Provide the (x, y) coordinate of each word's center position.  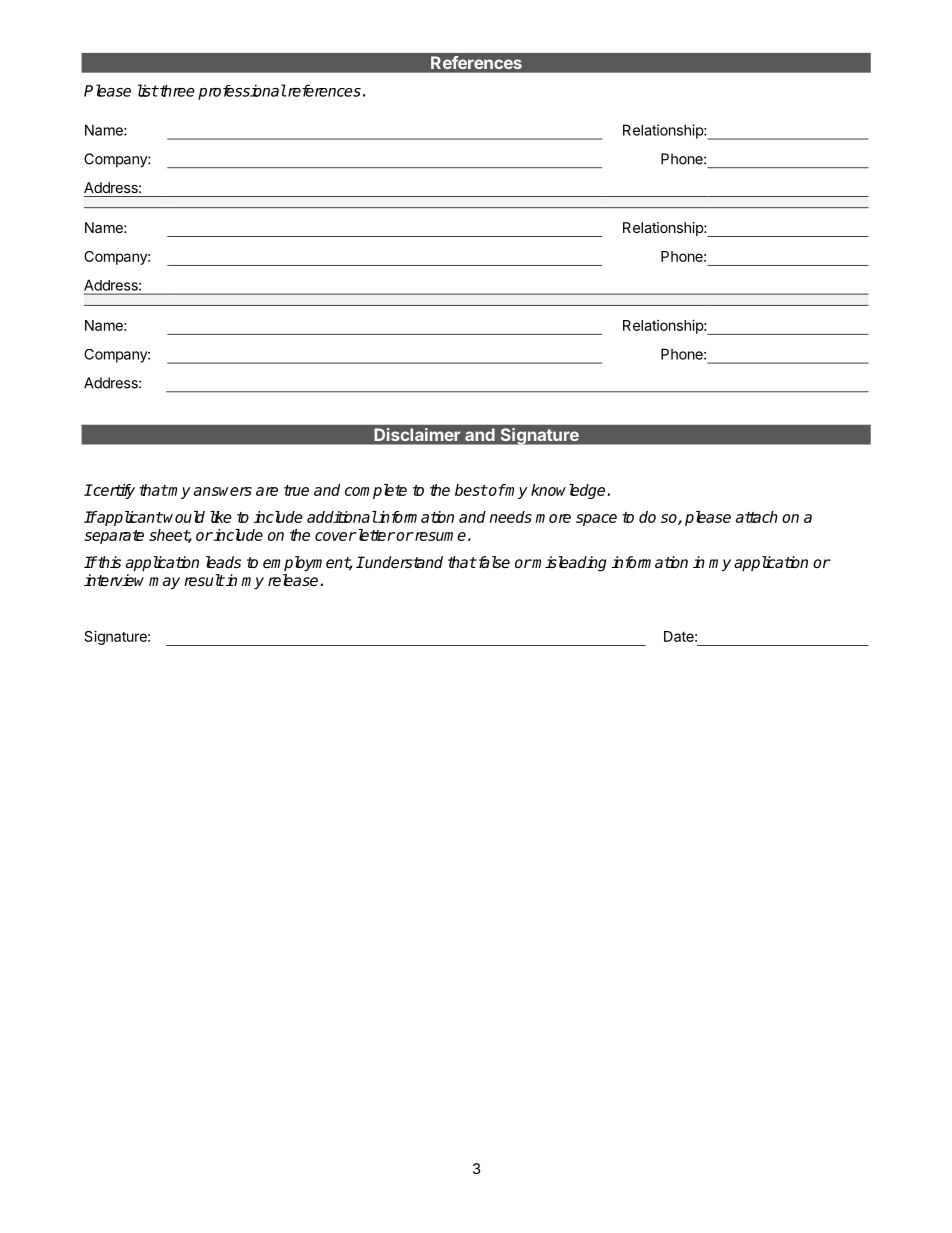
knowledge (568, 491)
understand (403, 562)
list (148, 90)
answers (223, 491)
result (204, 580)
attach (757, 517)
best (471, 490)
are (267, 491)
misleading (569, 564)
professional (242, 92)
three (176, 91)
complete (376, 491)
